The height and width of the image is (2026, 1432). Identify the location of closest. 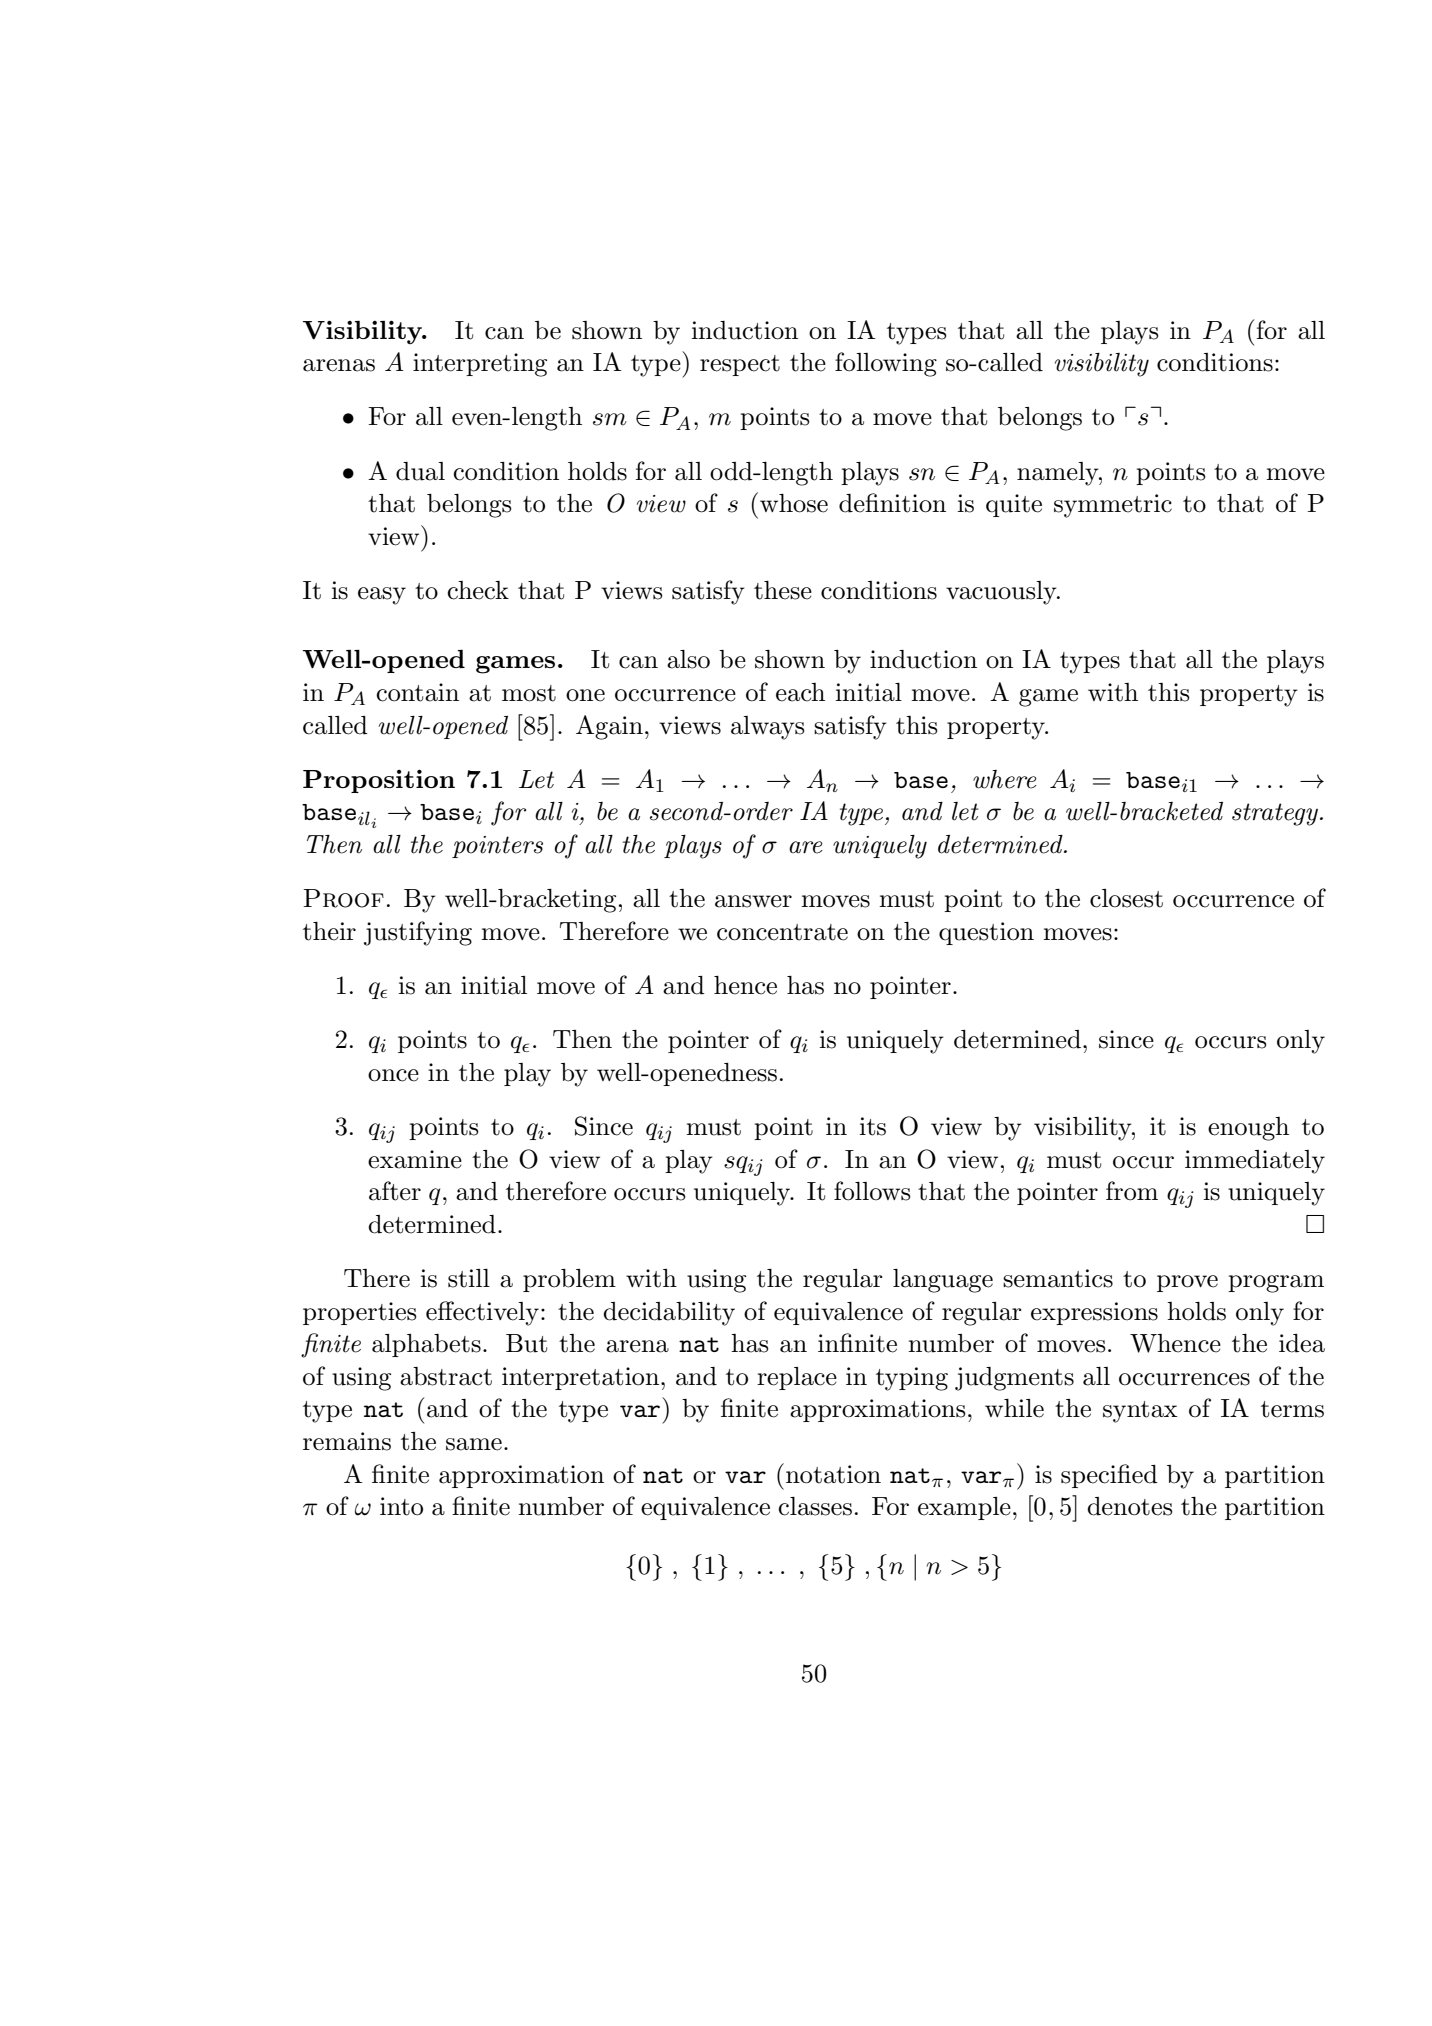
(1126, 898).
